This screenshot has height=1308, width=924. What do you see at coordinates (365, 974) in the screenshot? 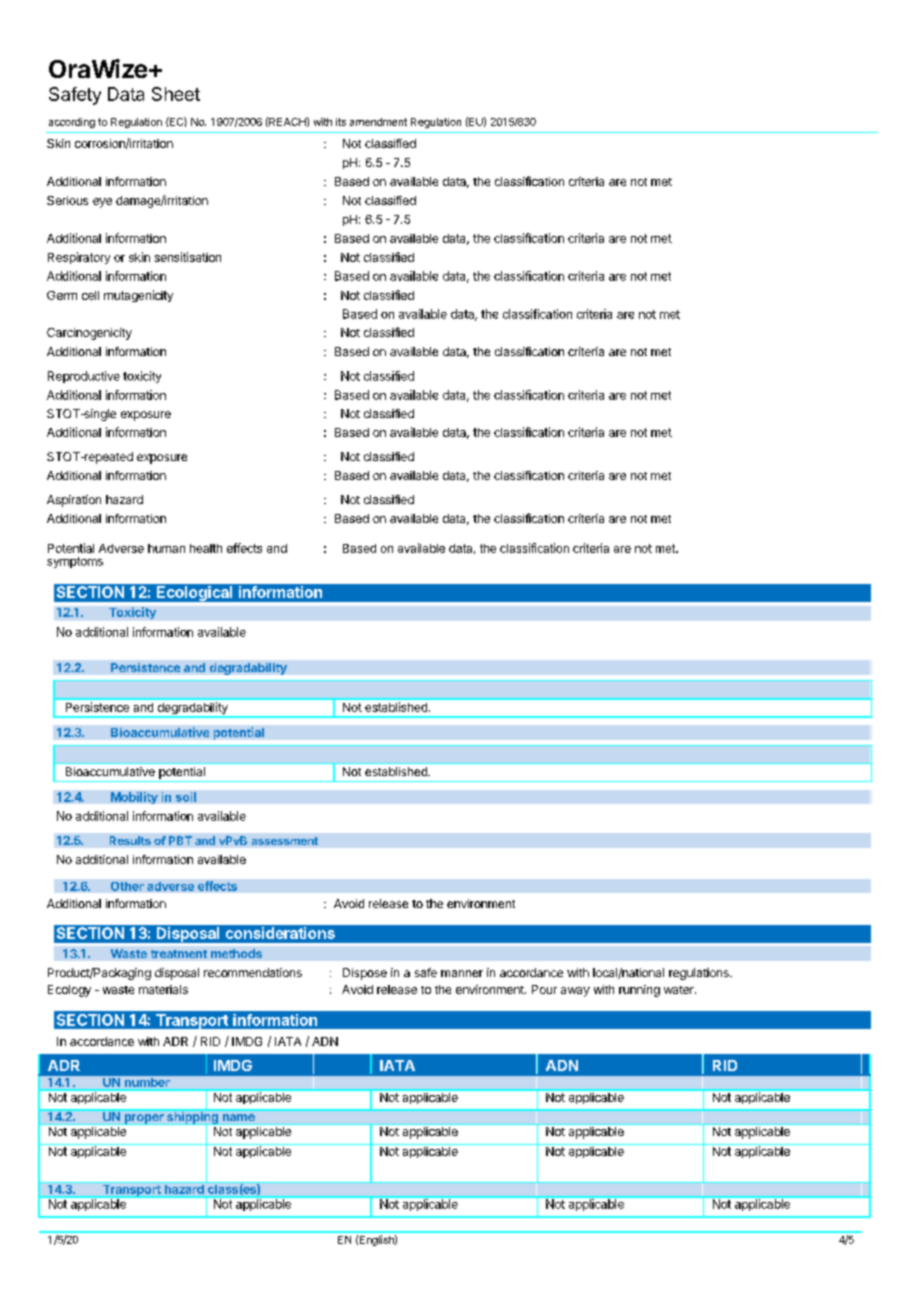
I see `Dispose` at bounding box center [365, 974].
